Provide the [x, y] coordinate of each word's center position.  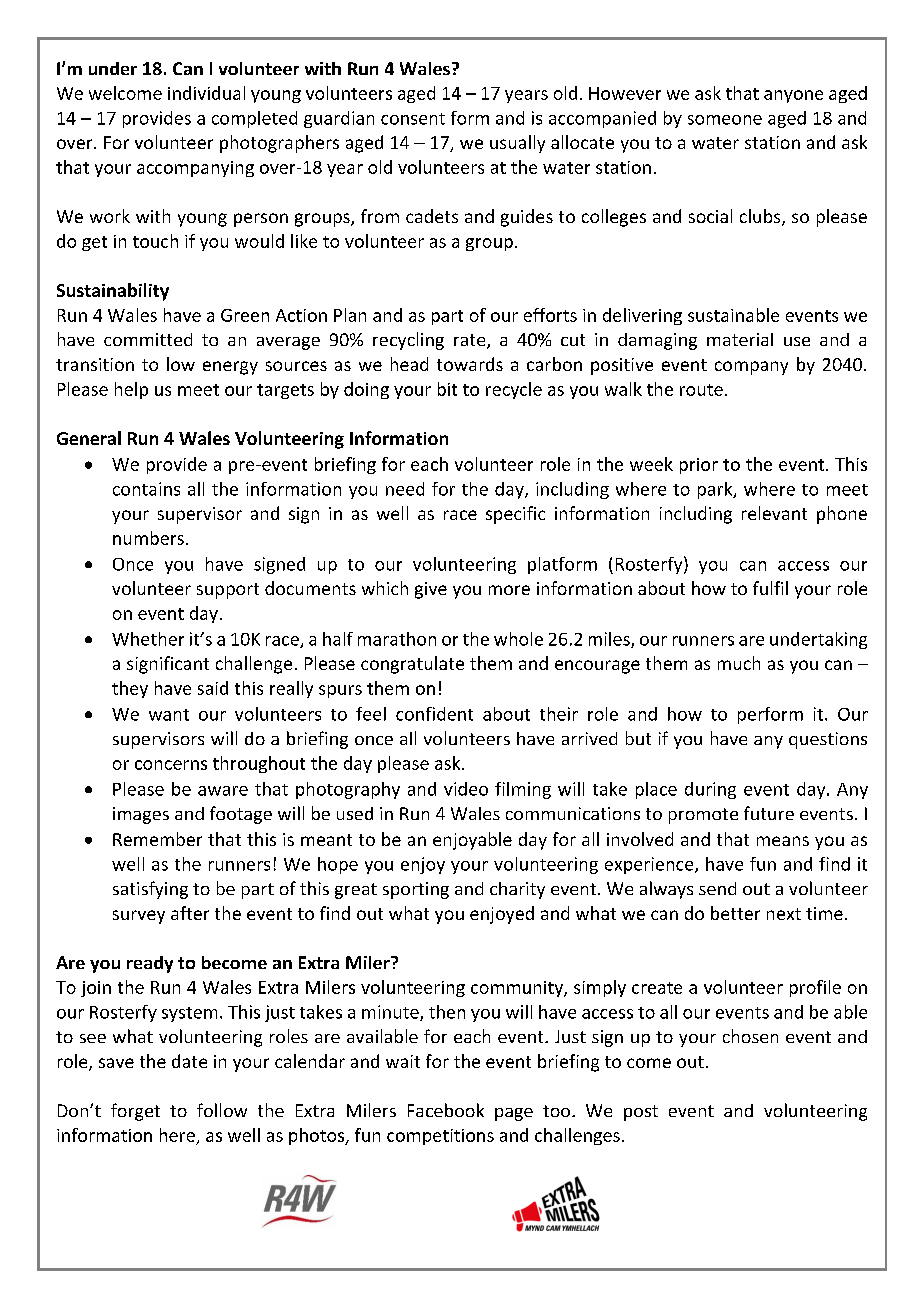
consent [413, 119]
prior [699, 466]
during [710, 790]
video [466, 789]
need [405, 489]
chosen [750, 1036]
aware [223, 791]
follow [222, 1110]
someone [725, 120]
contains [146, 489]
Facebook [446, 1110]
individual [206, 93]
